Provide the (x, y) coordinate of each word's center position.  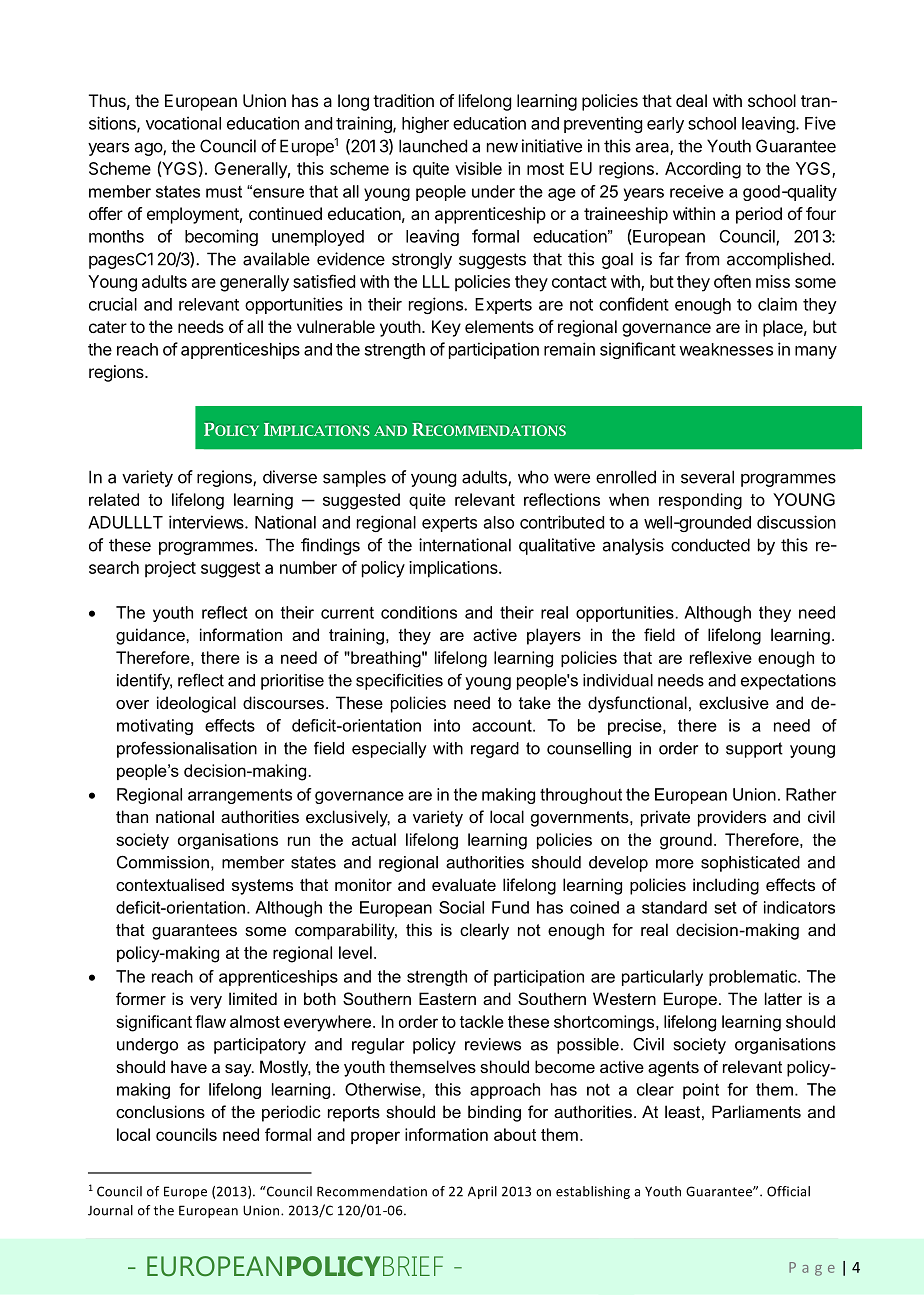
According (703, 170)
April (482, 1192)
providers (732, 818)
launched (433, 146)
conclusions (160, 1111)
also (499, 522)
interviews (207, 522)
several (707, 477)
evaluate (464, 884)
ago (149, 149)
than (132, 816)
